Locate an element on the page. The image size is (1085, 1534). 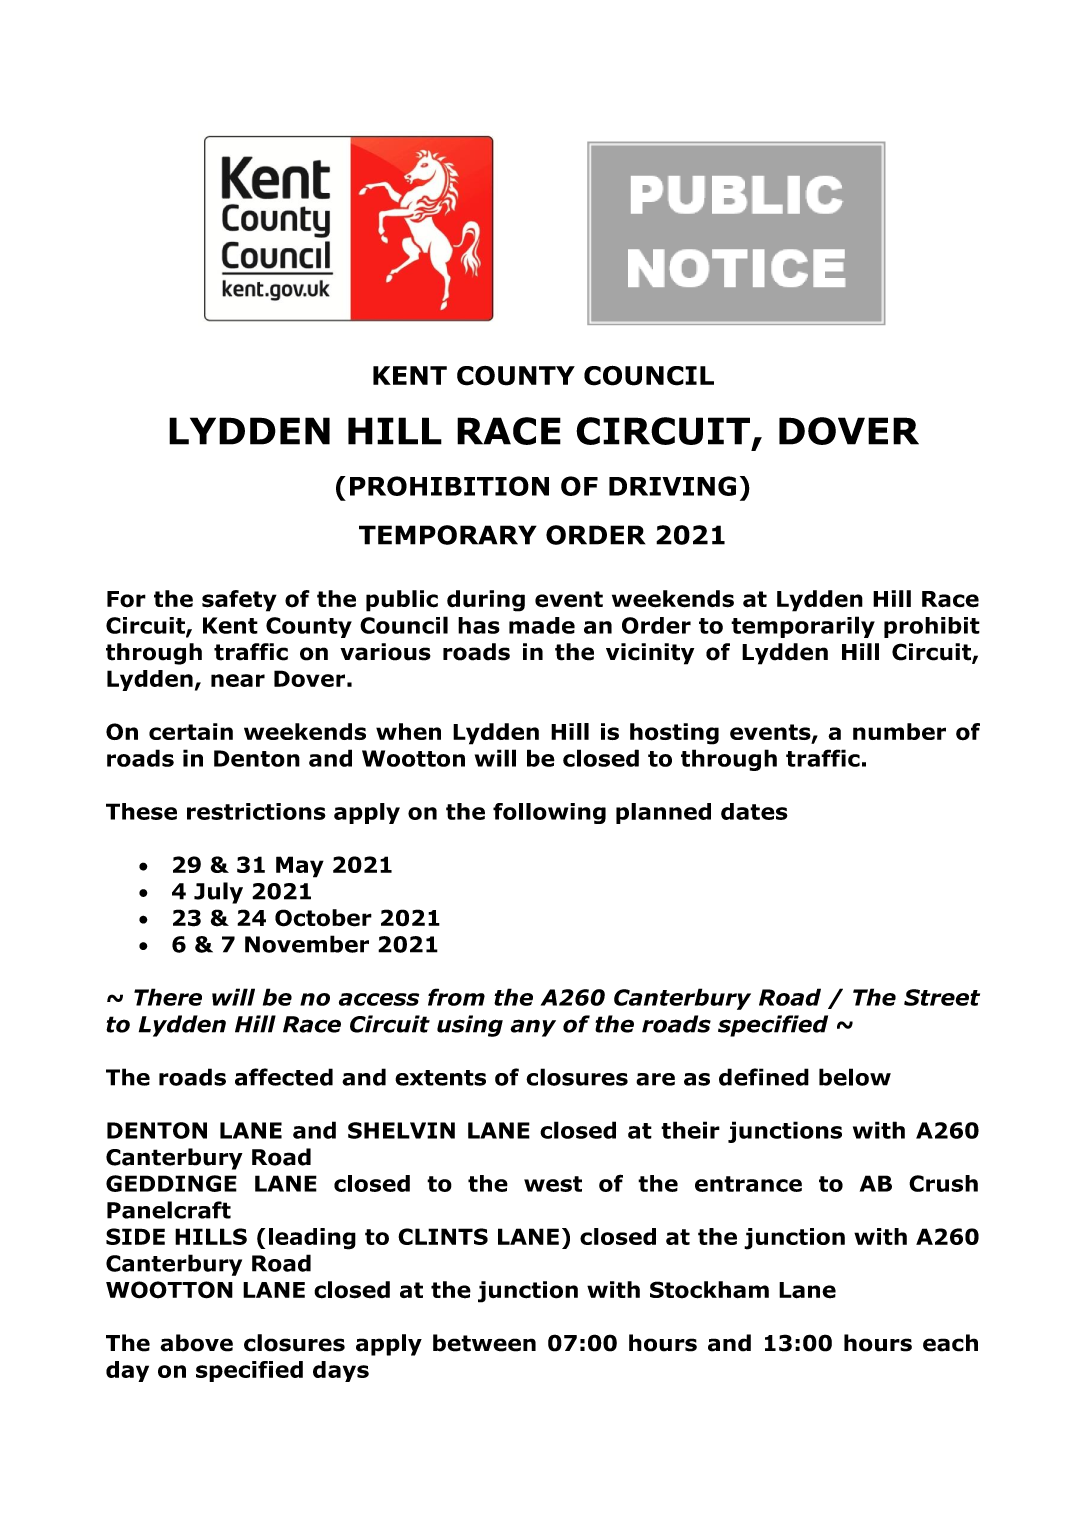
any is located at coordinates (533, 1028).
